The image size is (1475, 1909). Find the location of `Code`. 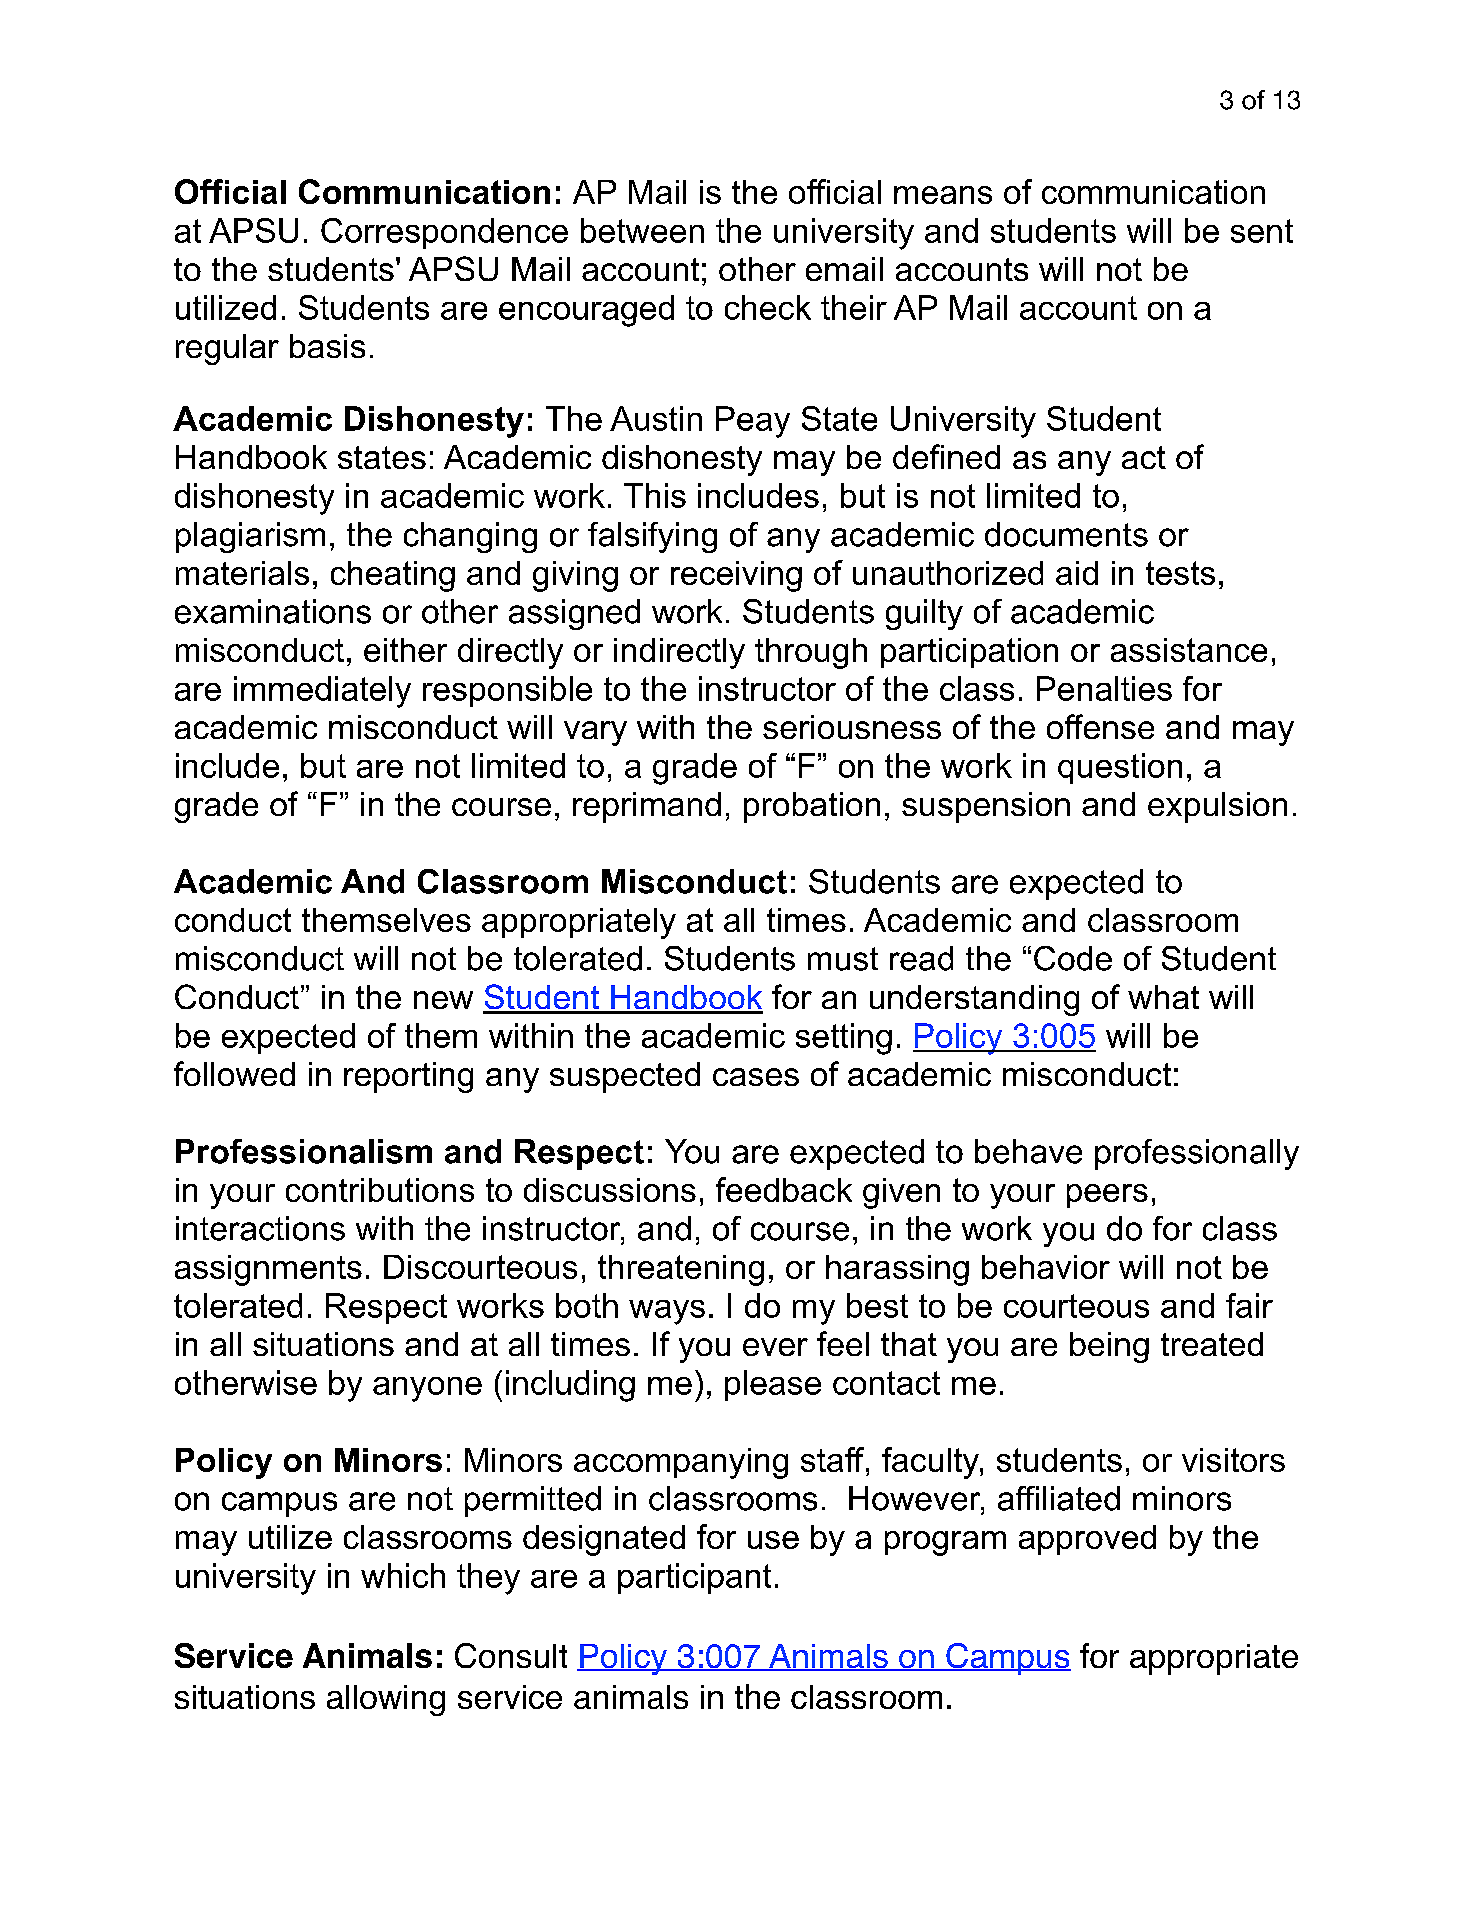

Code is located at coordinates (1073, 958).
